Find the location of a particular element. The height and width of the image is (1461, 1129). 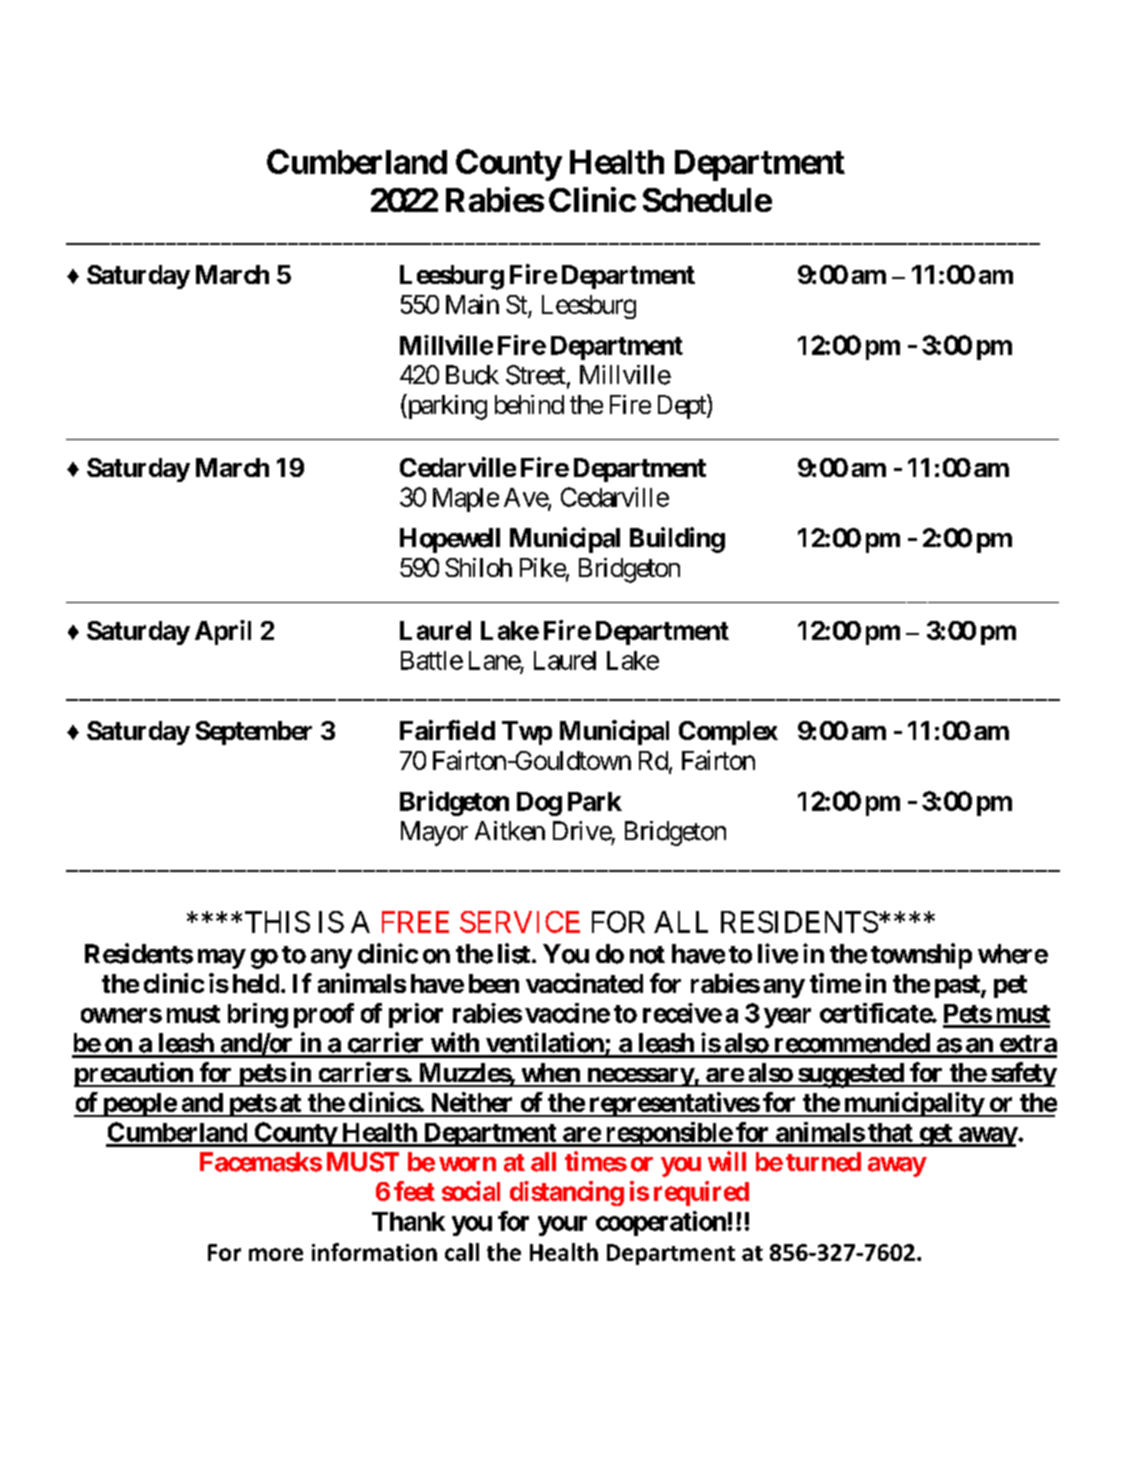

Buck is located at coordinates (472, 375).
